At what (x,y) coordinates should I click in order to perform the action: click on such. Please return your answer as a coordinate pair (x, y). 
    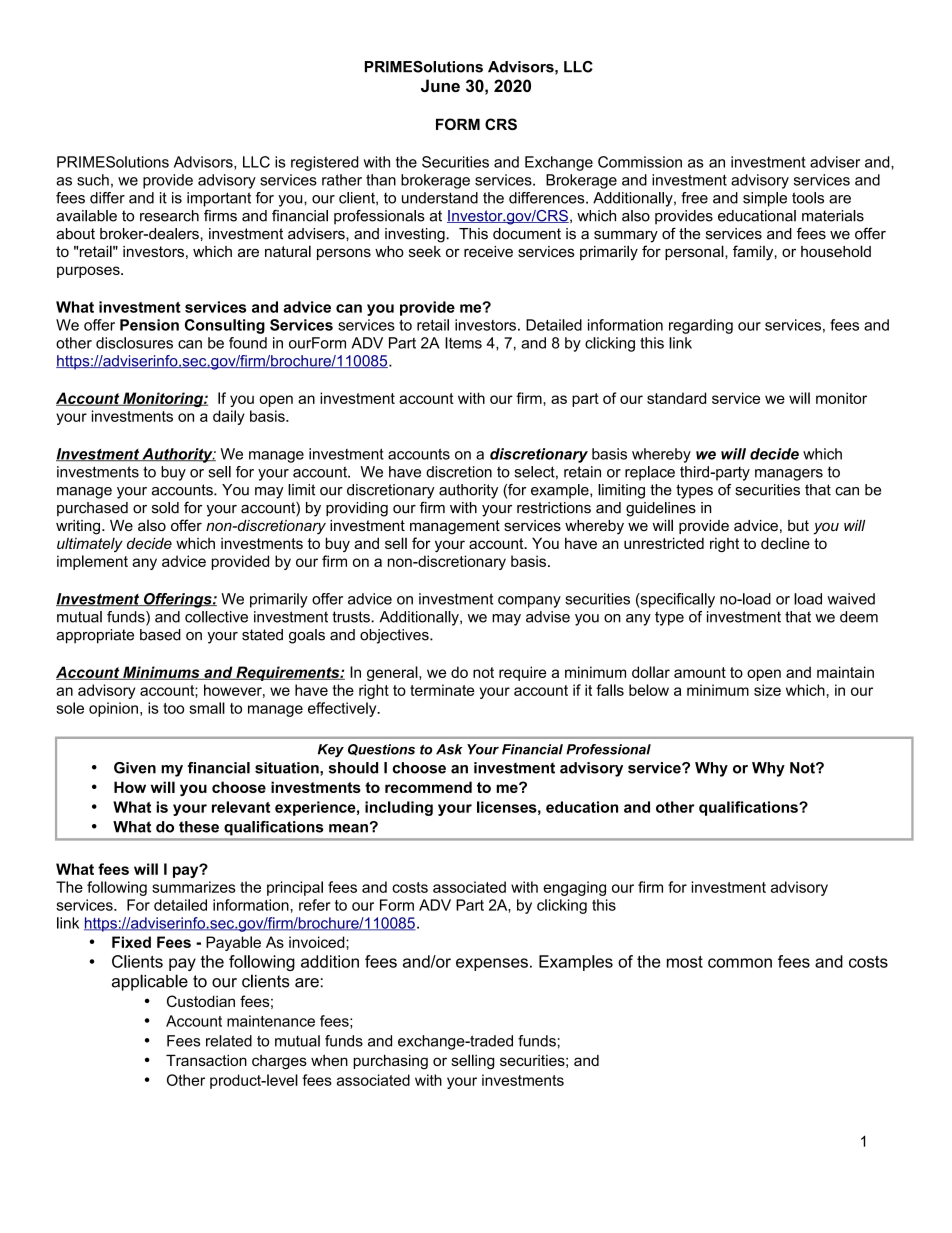
    Looking at the image, I should click on (93, 180).
